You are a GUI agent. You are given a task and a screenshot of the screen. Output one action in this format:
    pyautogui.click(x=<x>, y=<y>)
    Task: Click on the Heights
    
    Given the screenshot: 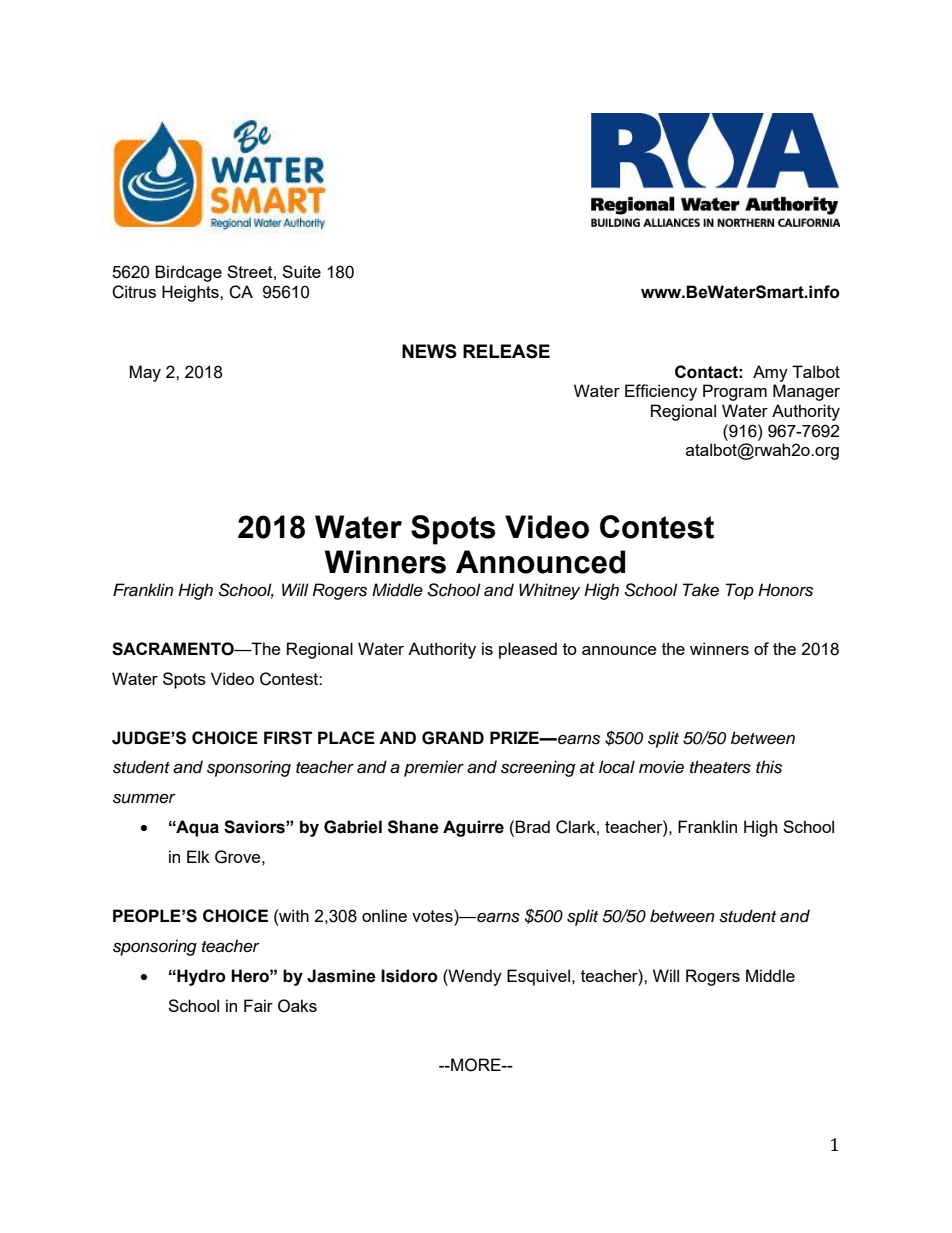 What is the action you would take?
    pyautogui.click(x=191, y=293)
